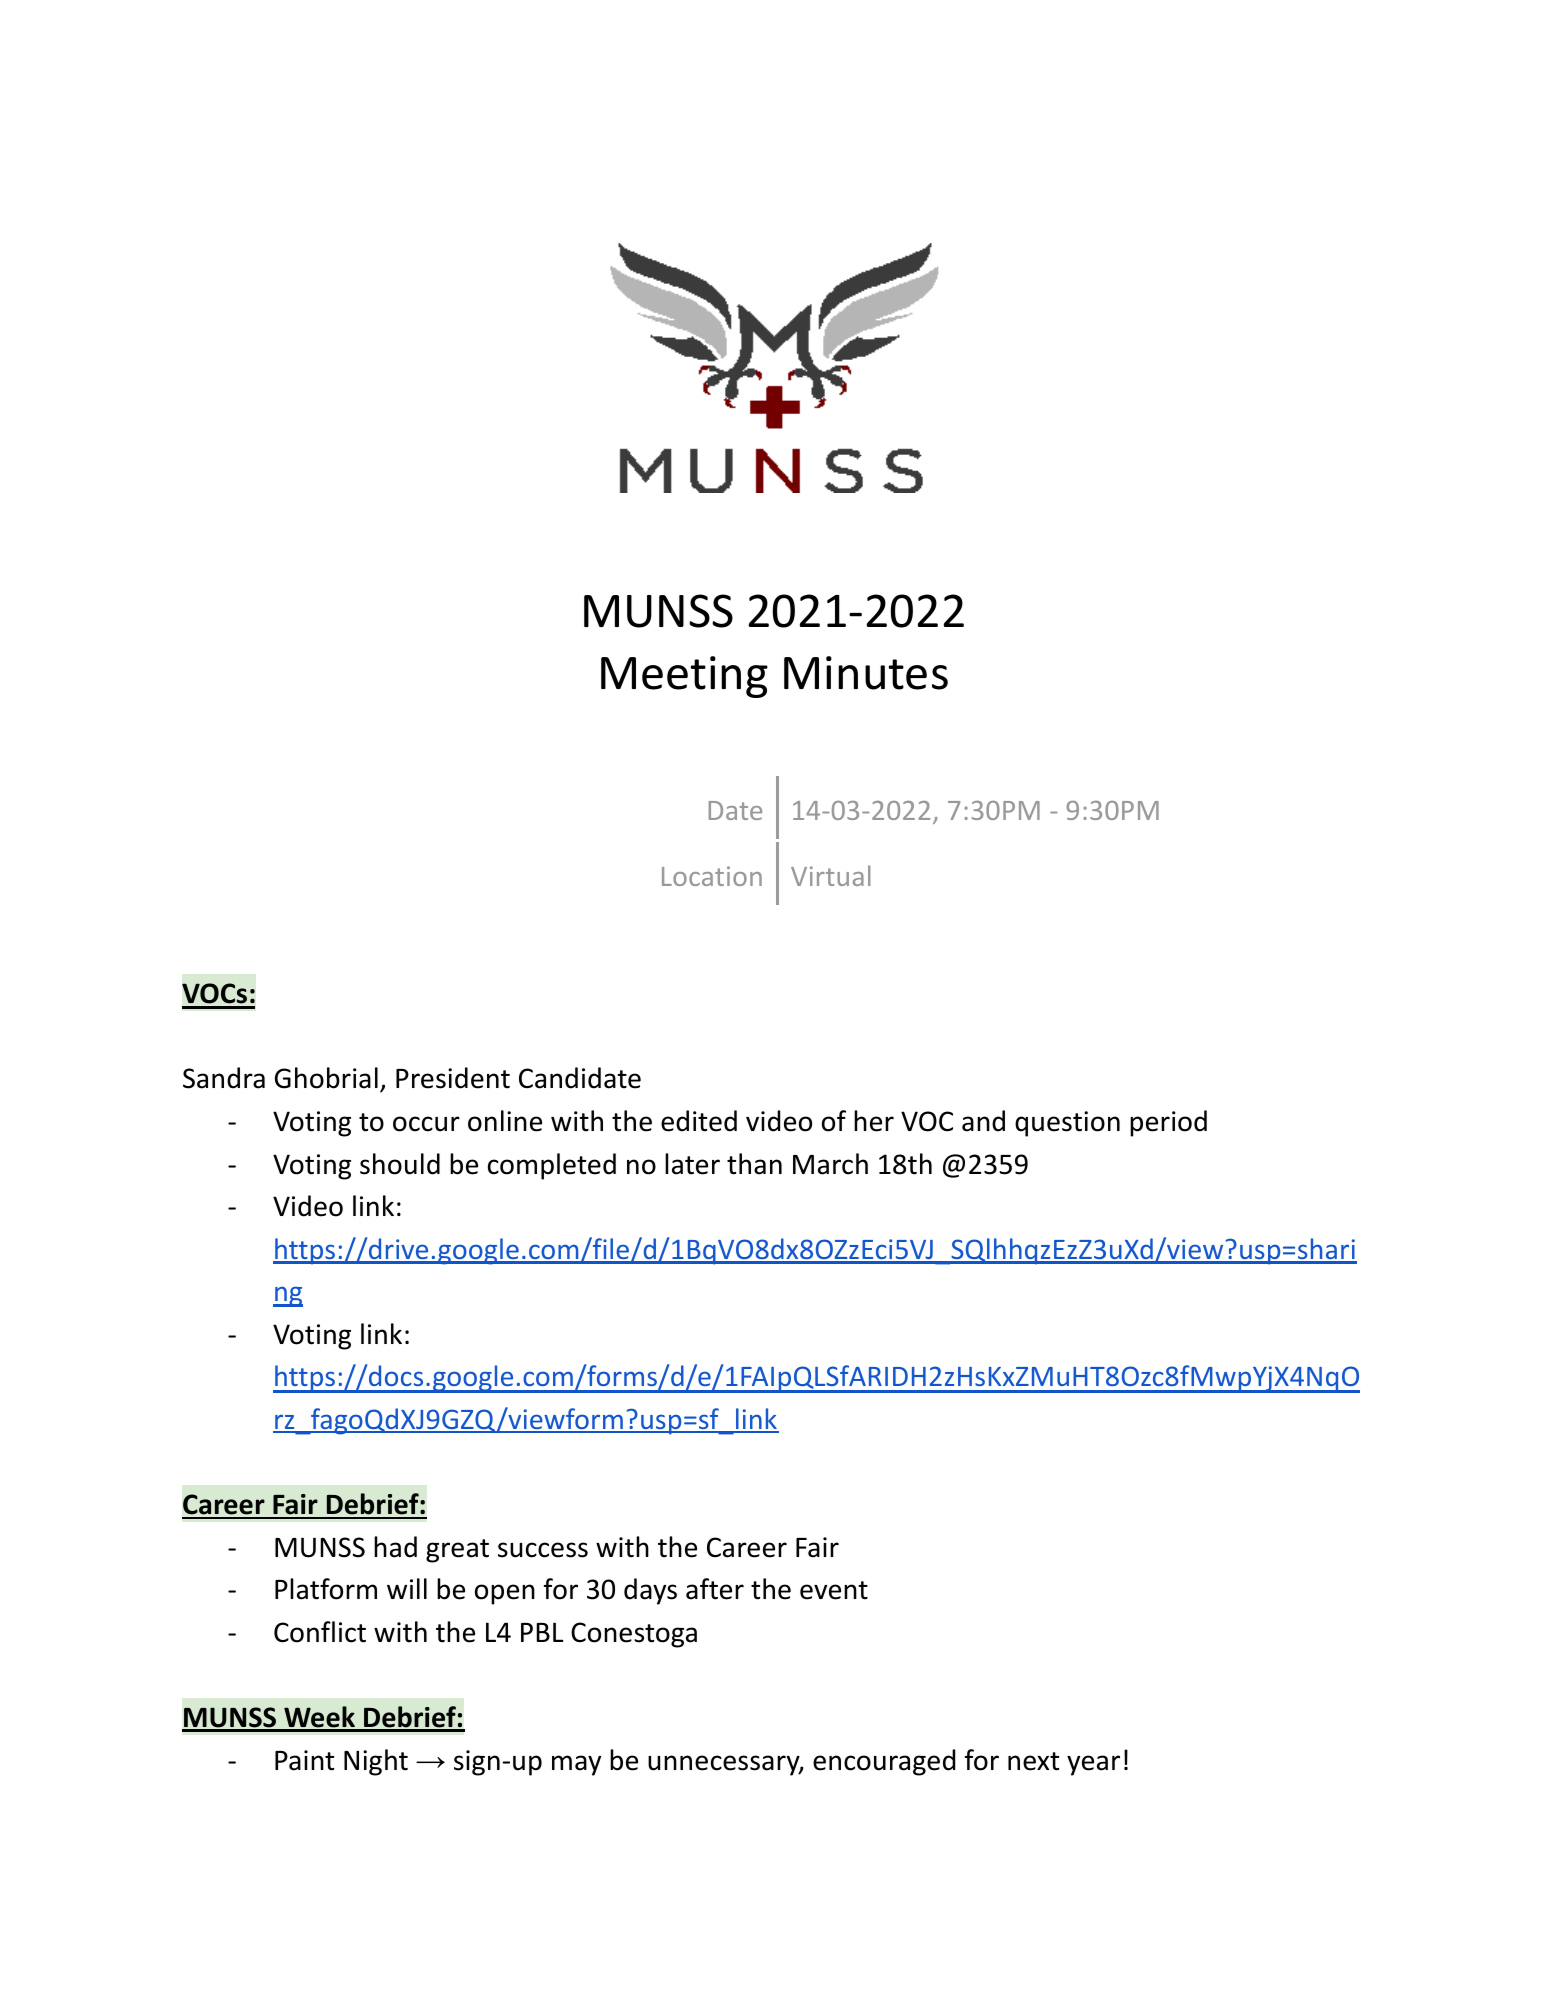 The height and width of the document is (2002, 1547). I want to click on Virtual, so click(830, 875).
